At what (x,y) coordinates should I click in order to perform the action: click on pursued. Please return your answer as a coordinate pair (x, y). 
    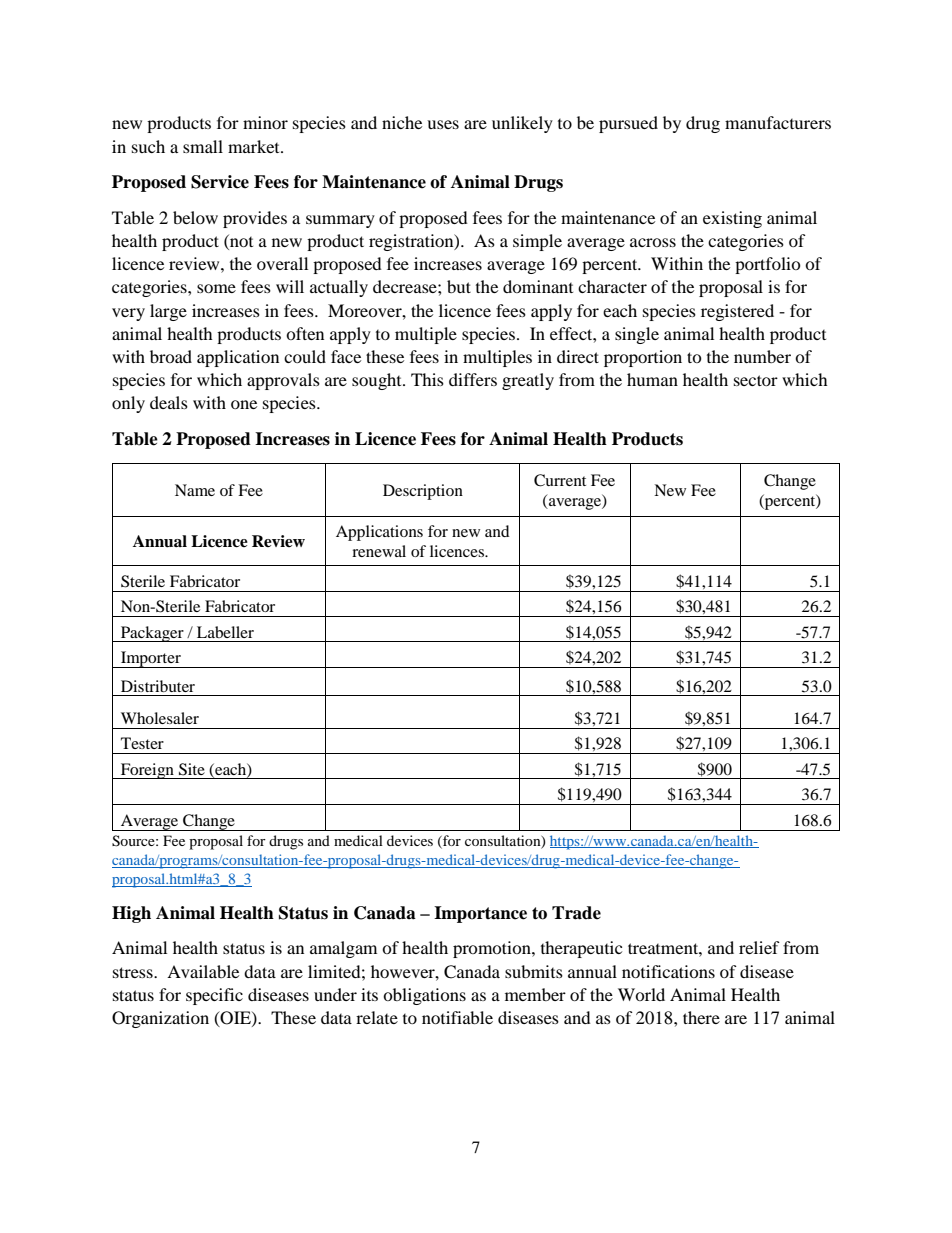
    Looking at the image, I should click on (628, 124).
